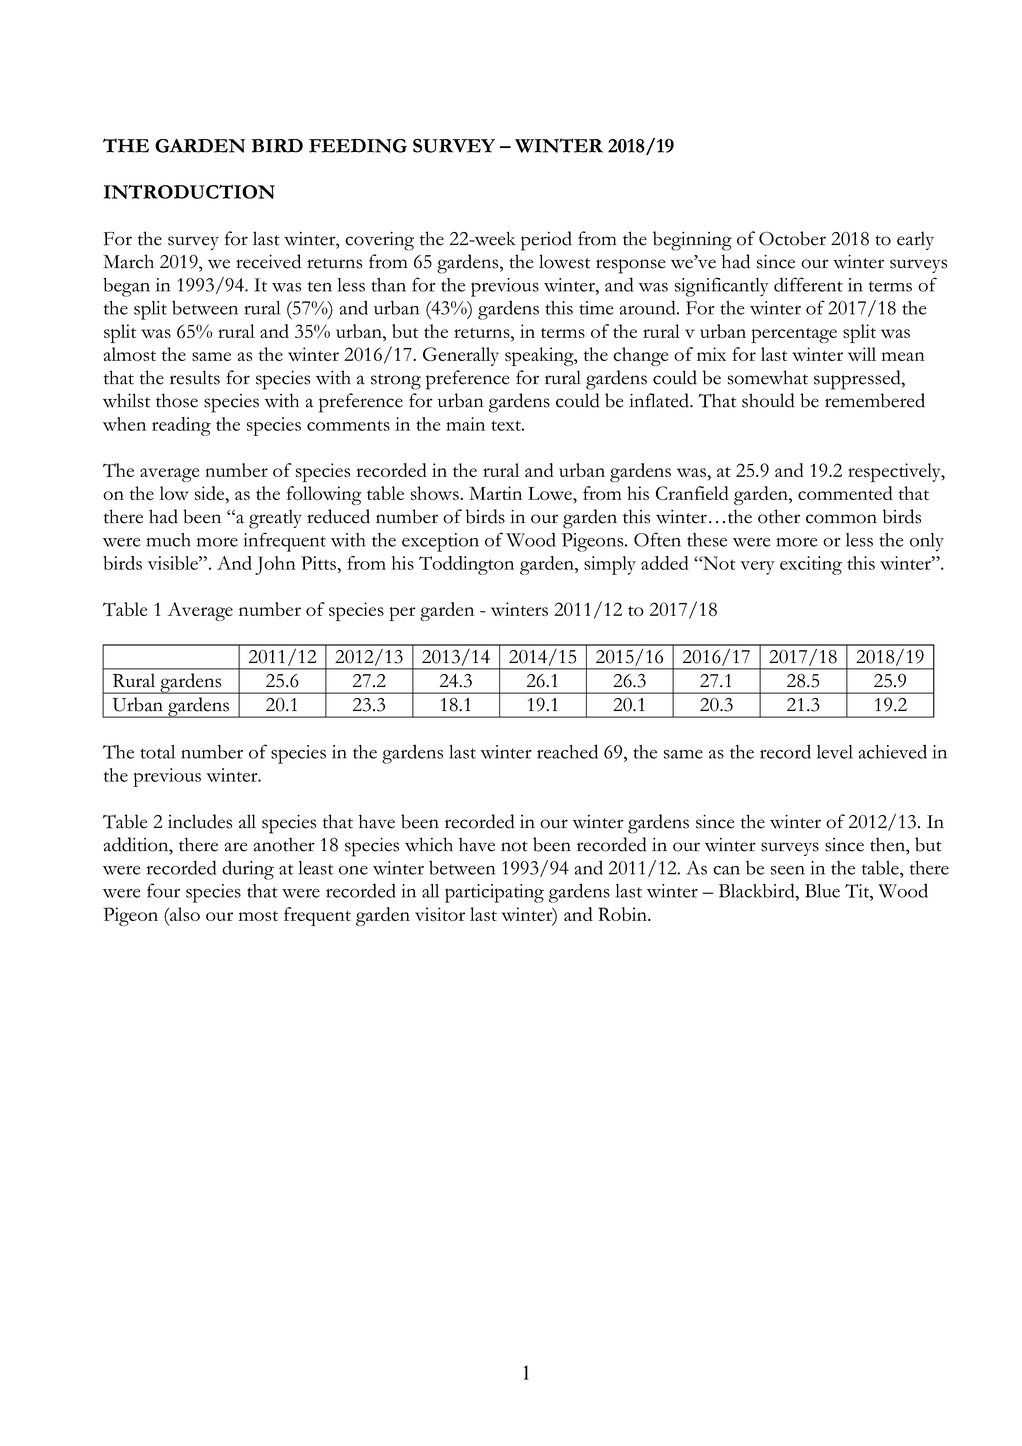  I want to click on exciting, so click(811, 565).
